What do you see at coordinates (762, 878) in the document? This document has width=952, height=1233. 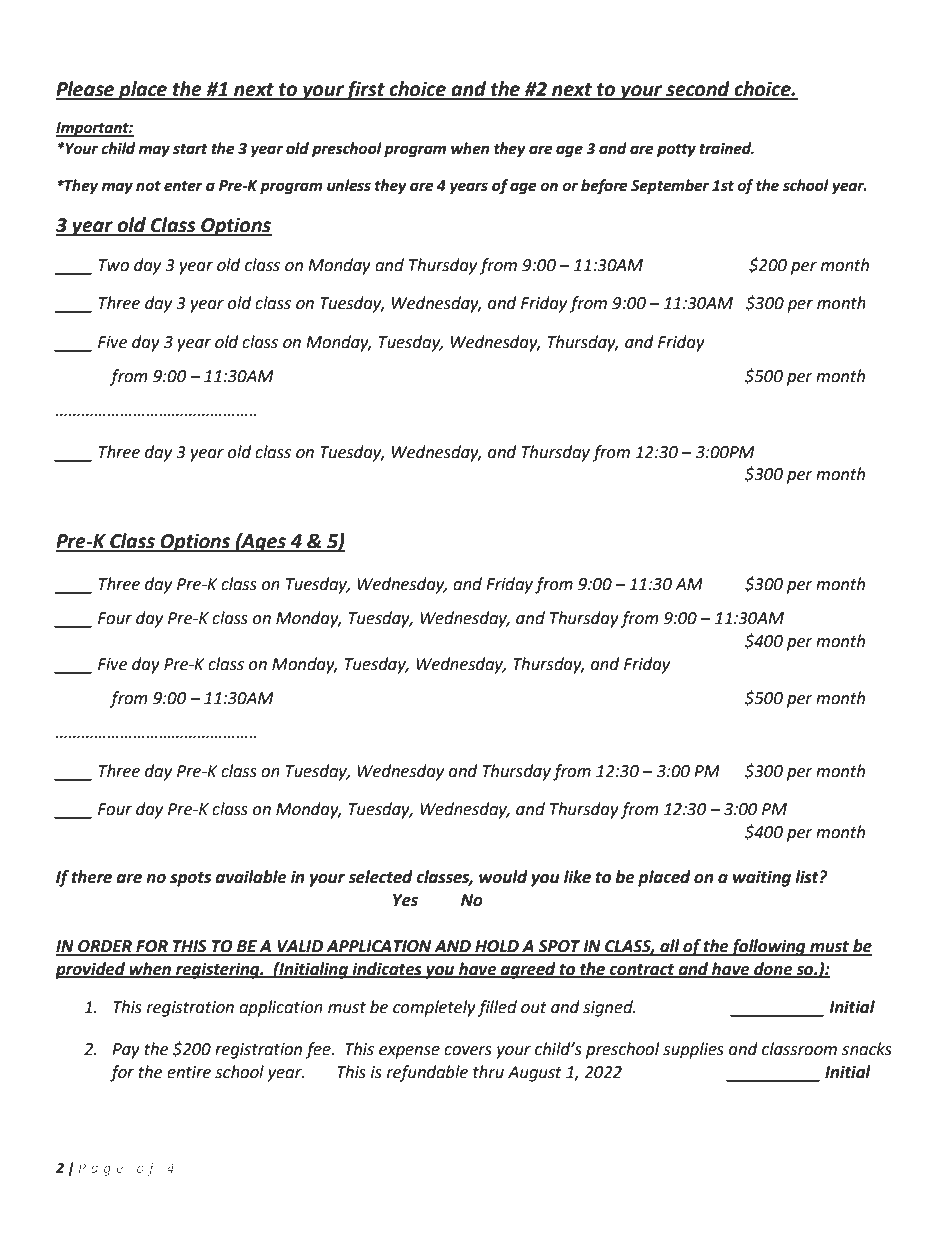 I see `waiting` at bounding box center [762, 878].
